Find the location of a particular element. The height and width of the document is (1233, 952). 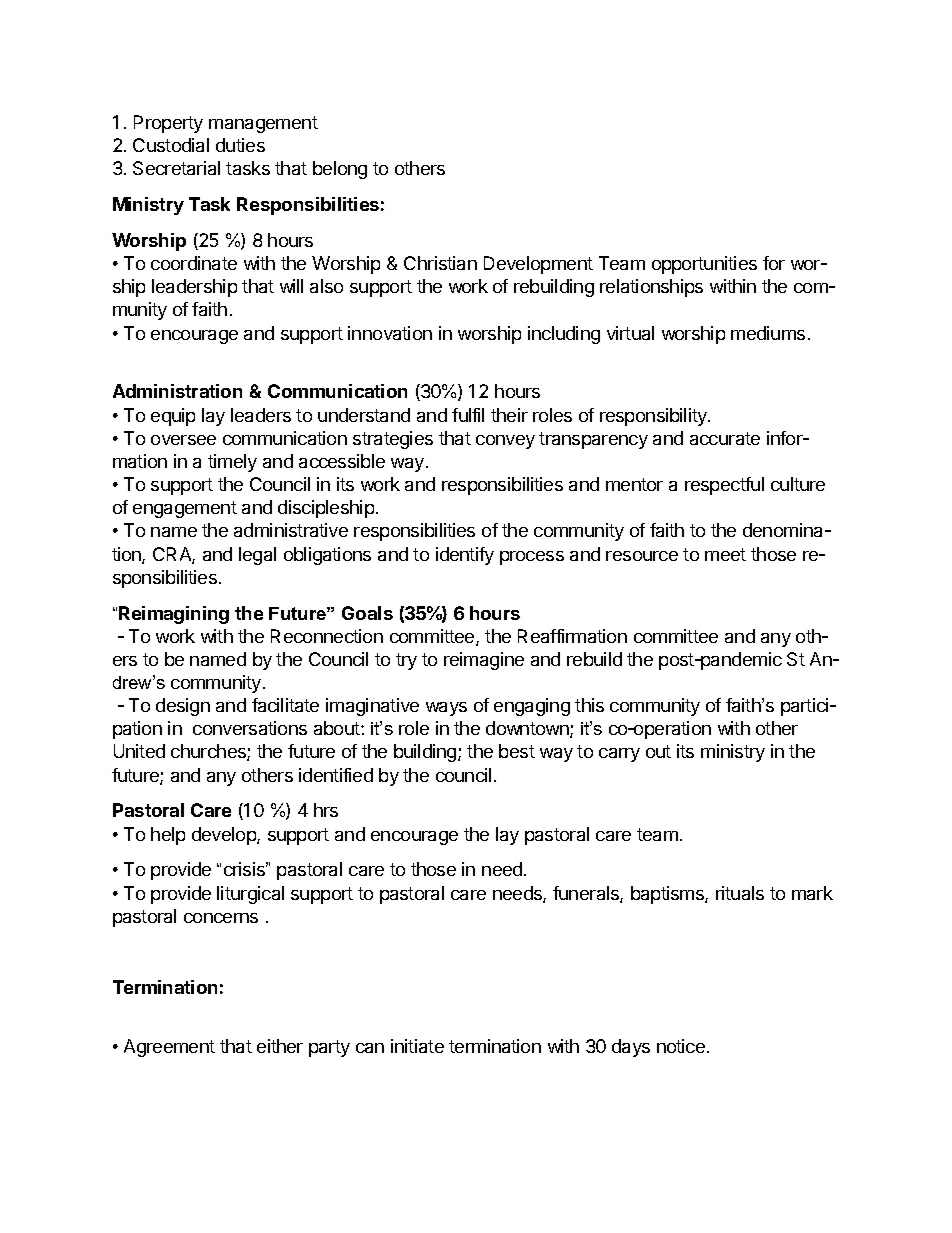

Agreement is located at coordinates (169, 1048).
